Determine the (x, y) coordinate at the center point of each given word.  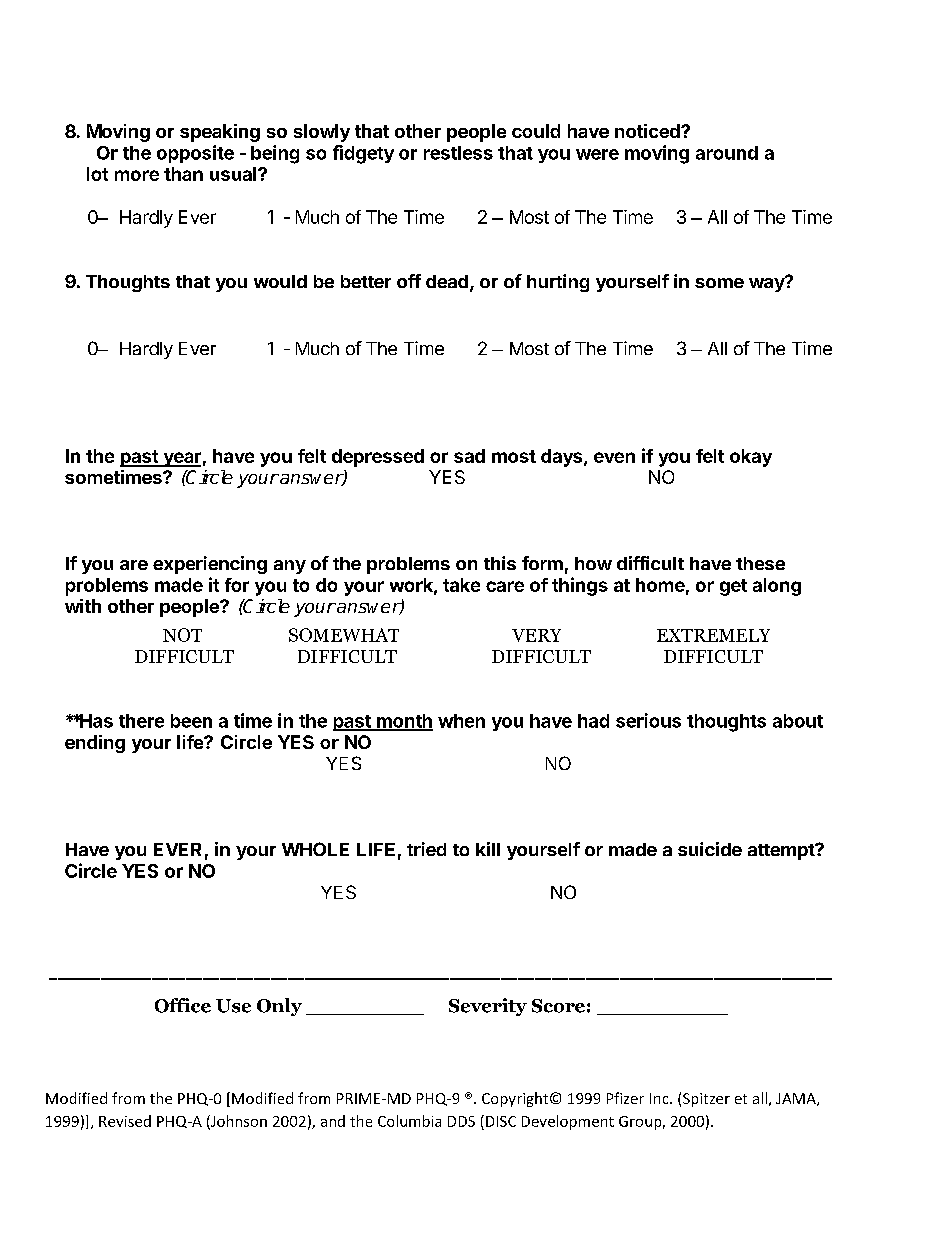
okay (751, 458)
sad (469, 456)
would (280, 281)
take (461, 585)
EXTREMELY (713, 635)
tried (426, 849)
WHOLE (315, 849)
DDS (461, 1121)
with (83, 606)
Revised (125, 1121)
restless (458, 153)
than (183, 174)
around (727, 153)
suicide (710, 849)
